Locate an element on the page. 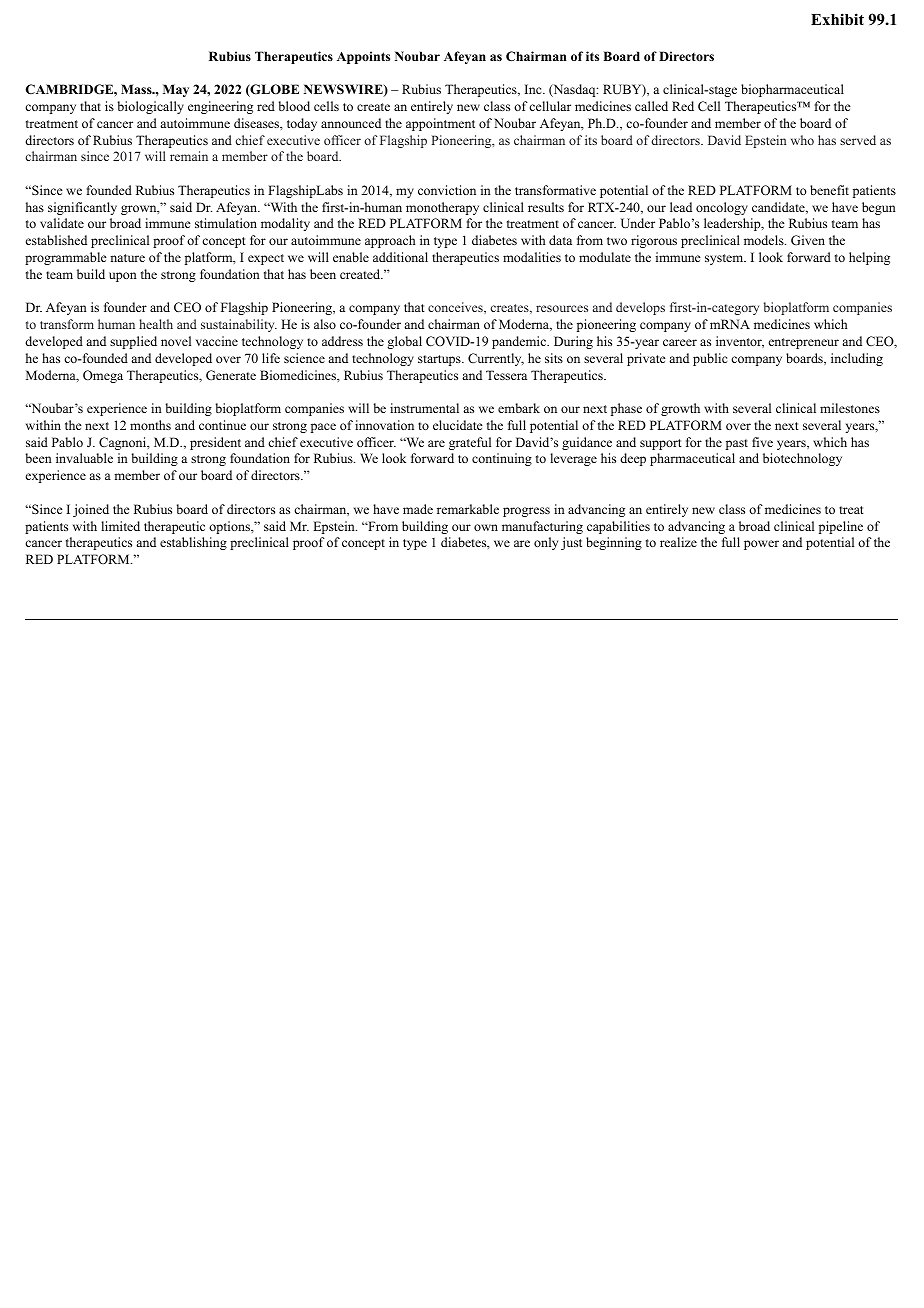  Appoints is located at coordinates (363, 57).
